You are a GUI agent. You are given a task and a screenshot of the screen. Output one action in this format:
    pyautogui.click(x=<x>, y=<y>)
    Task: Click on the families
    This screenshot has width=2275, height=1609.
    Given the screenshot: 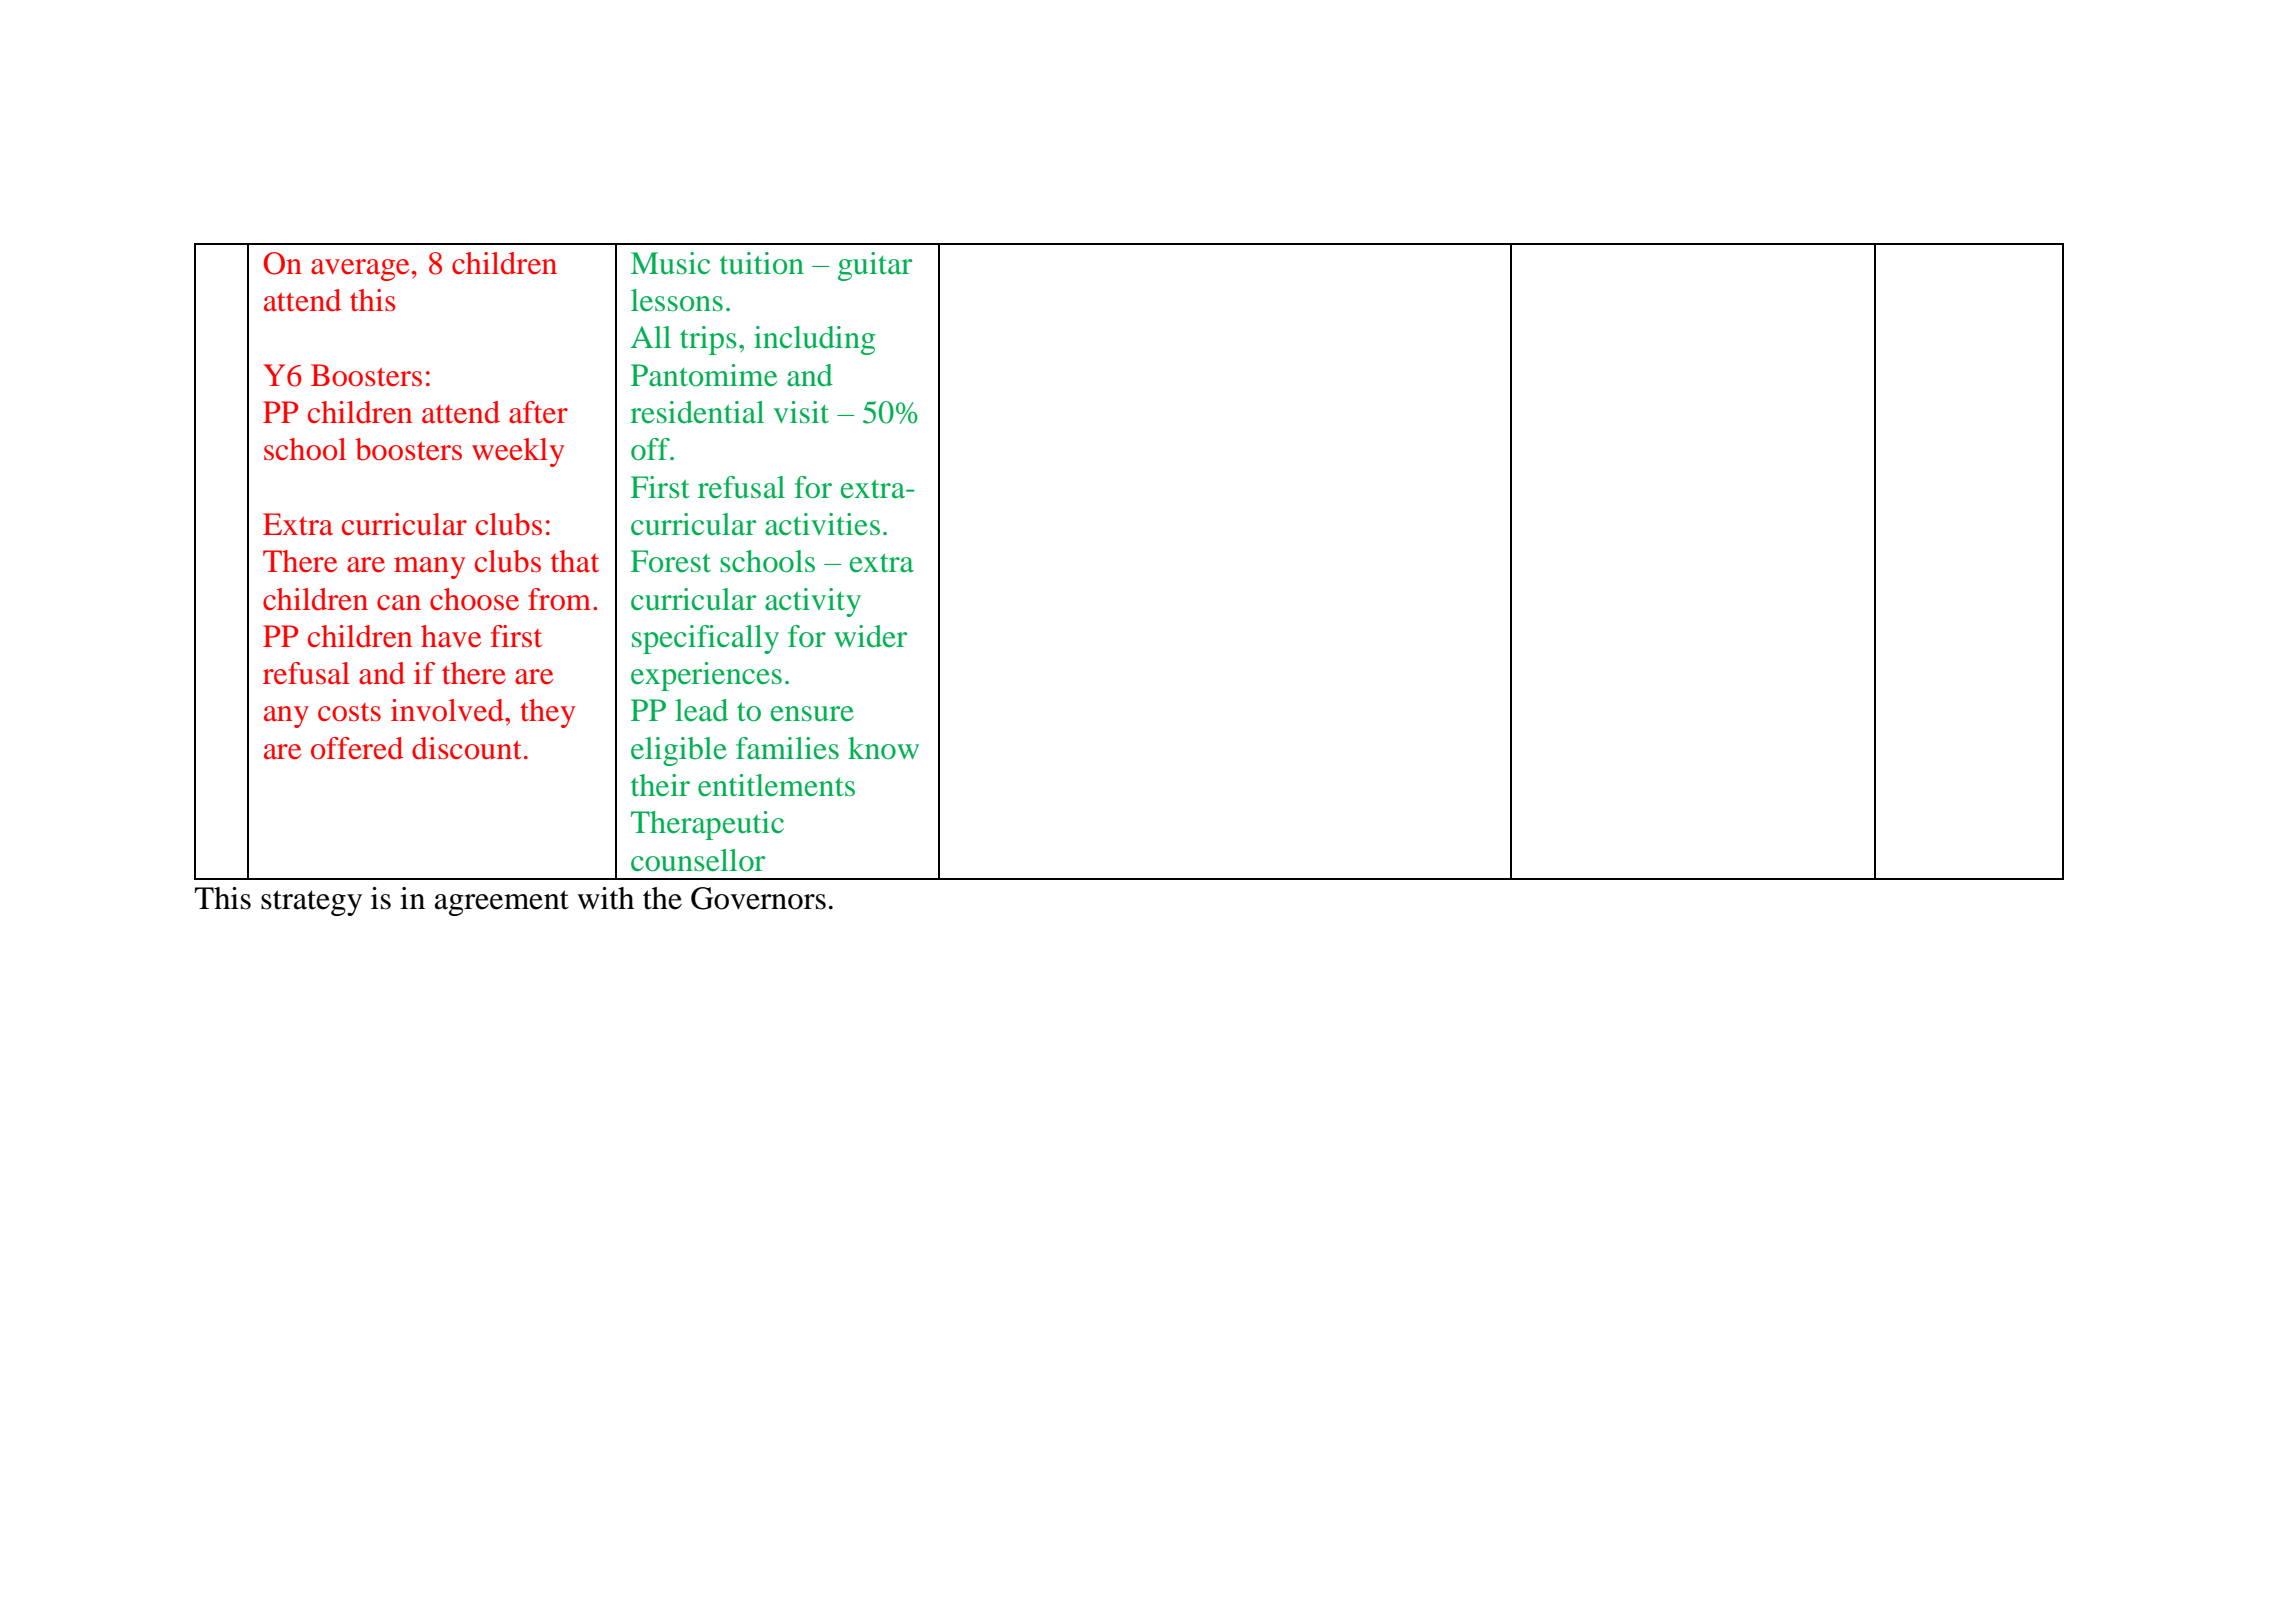 What is the action you would take?
    pyautogui.click(x=787, y=748)
